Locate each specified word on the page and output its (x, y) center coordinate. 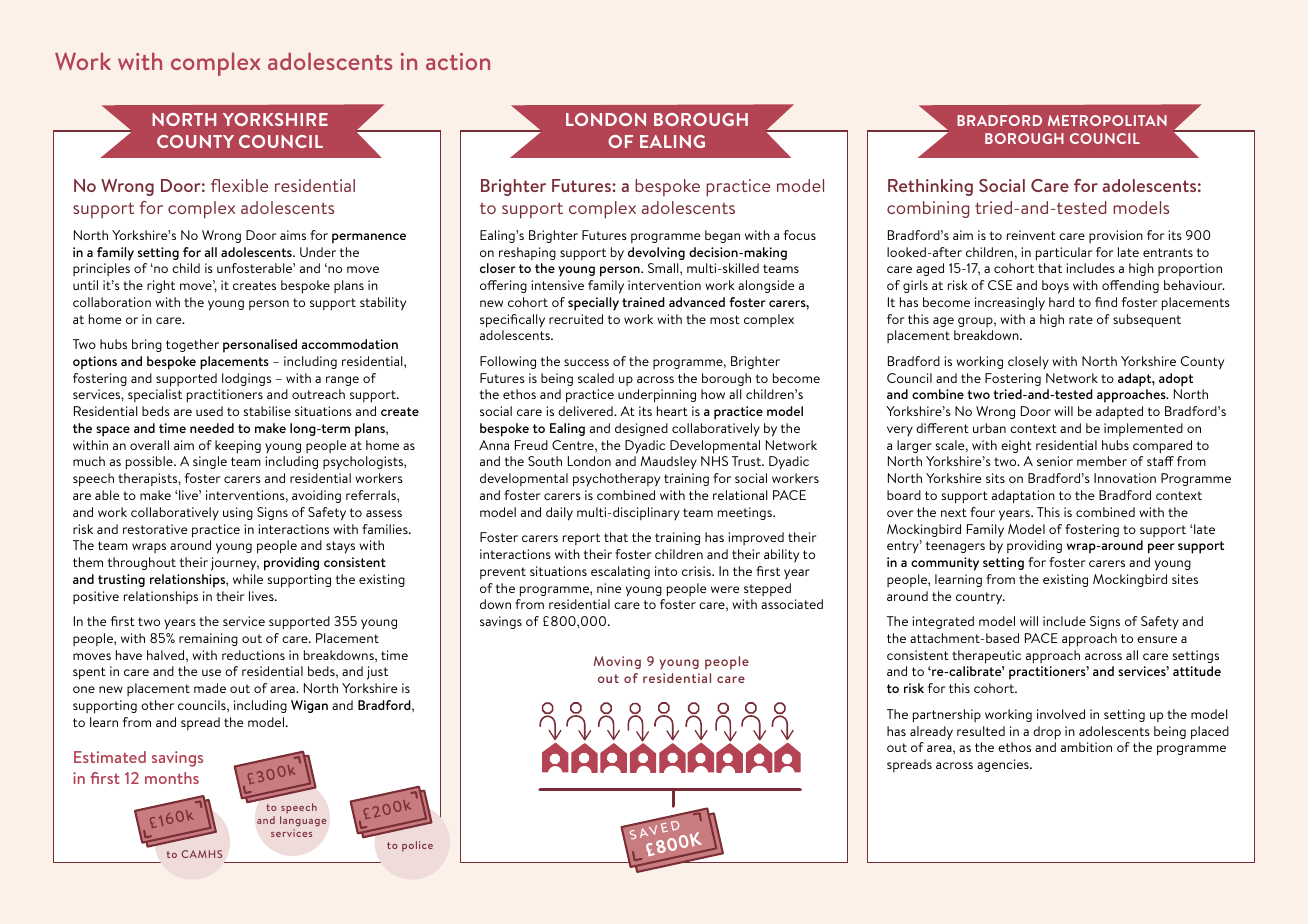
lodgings (246, 379)
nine (609, 588)
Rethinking (930, 187)
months (172, 778)
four (982, 512)
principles (101, 269)
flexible (239, 185)
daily (559, 514)
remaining (208, 639)
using (238, 513)
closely (1028, 362)
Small (664, 268)
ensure (1157, 639)
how (713, 394)
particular (1064, 254)
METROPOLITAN (1107, 120)
